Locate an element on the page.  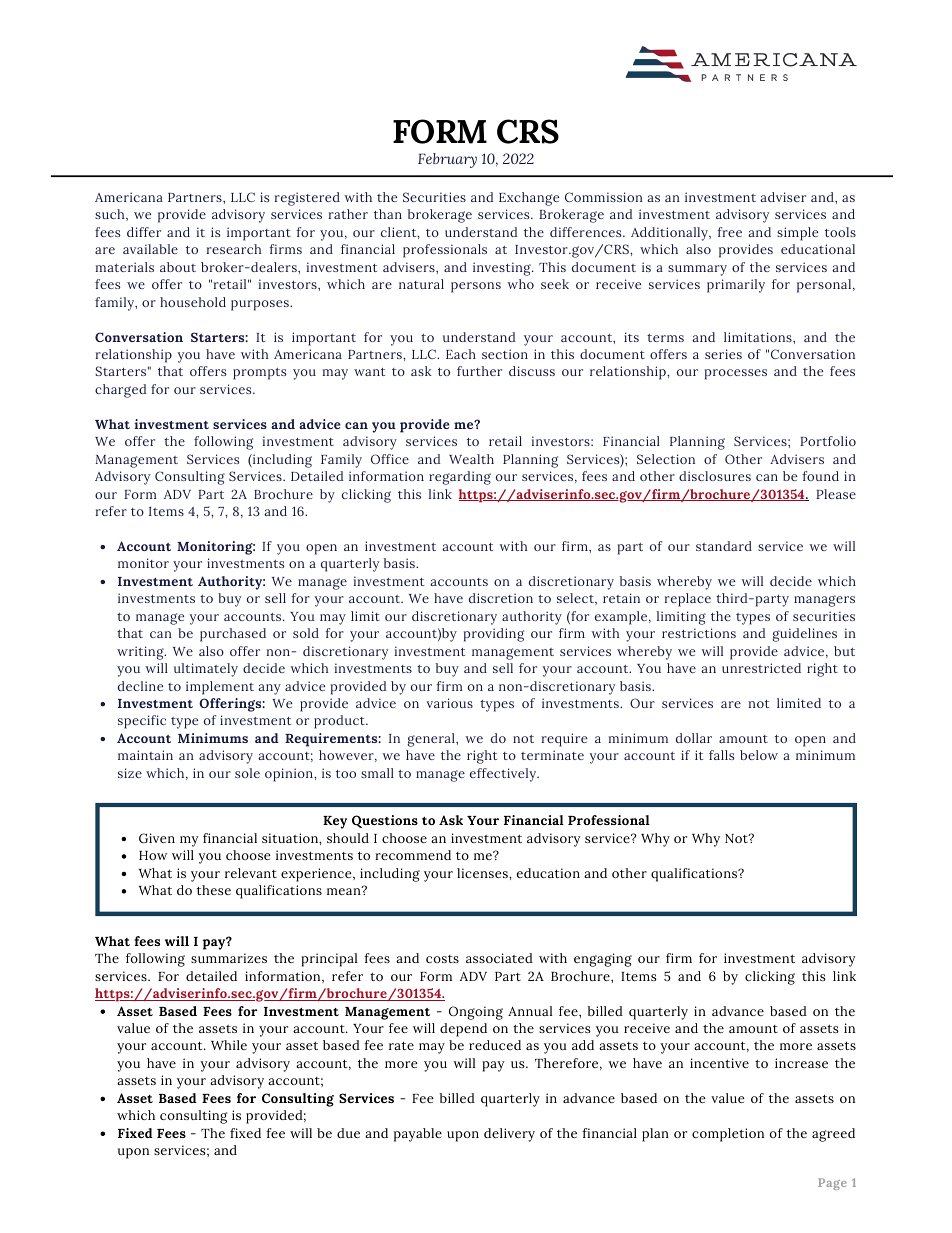
unrestricted is located at coordinates (761, 668).
